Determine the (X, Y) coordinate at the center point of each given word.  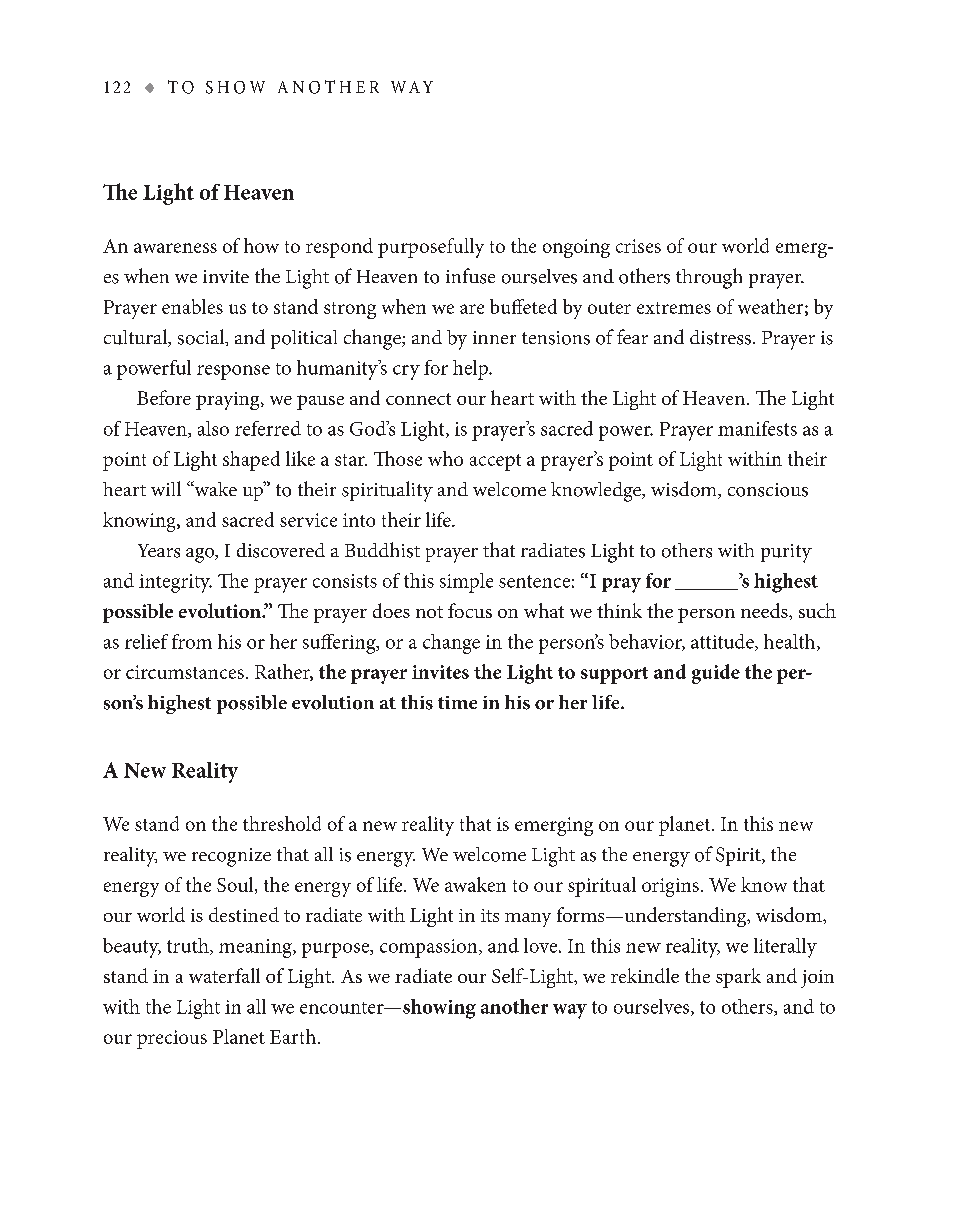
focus (470, 610)
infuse (470, 276)
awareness (175, 248)
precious (172, 1039)
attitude (723, 642)
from (192, 641)
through (709, 278)
